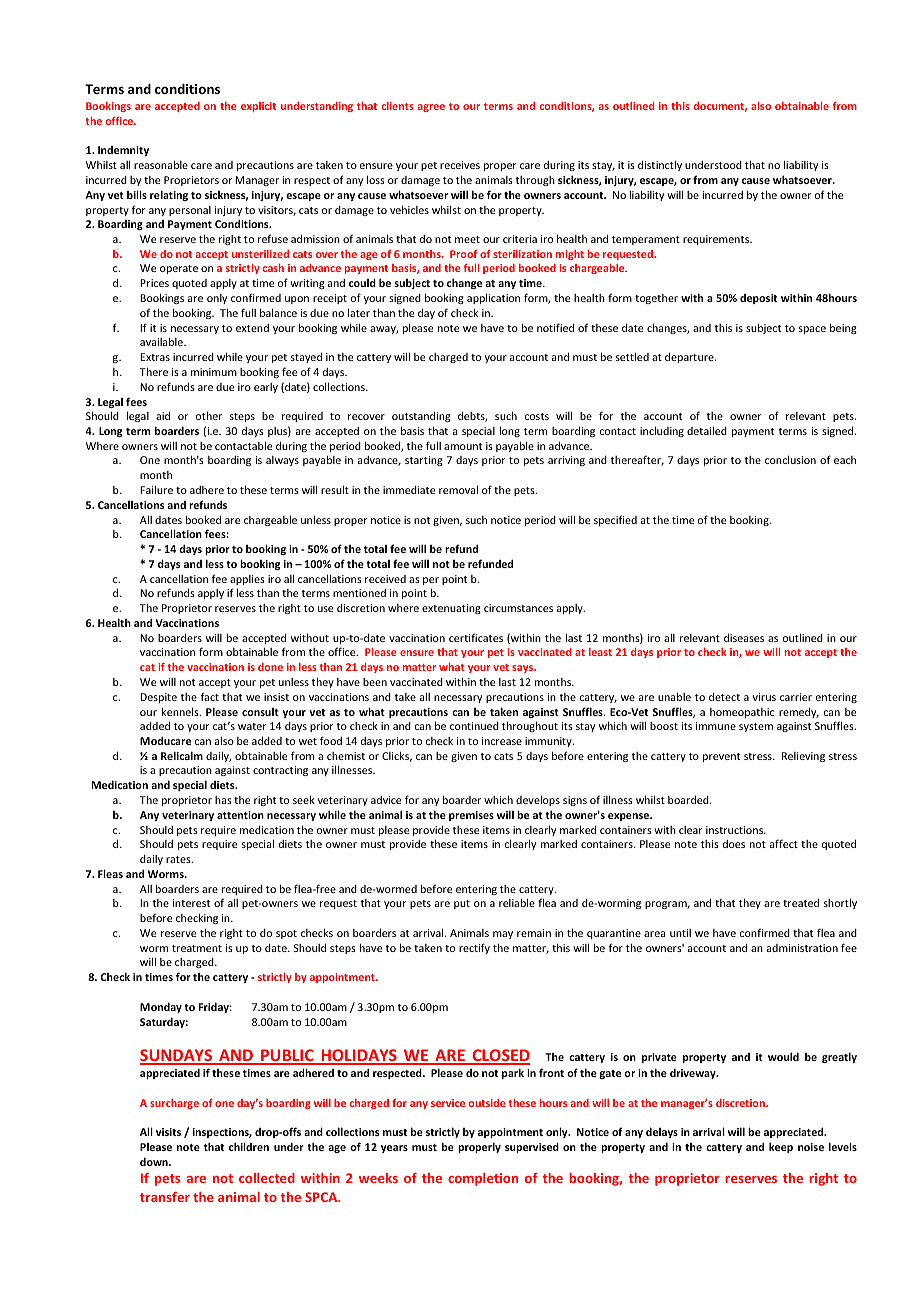 Image resolution: width=924 pixels, height=1308 pixels. Describe the element at coordinates (537, 416) in the page. I see `costs` at that location.
